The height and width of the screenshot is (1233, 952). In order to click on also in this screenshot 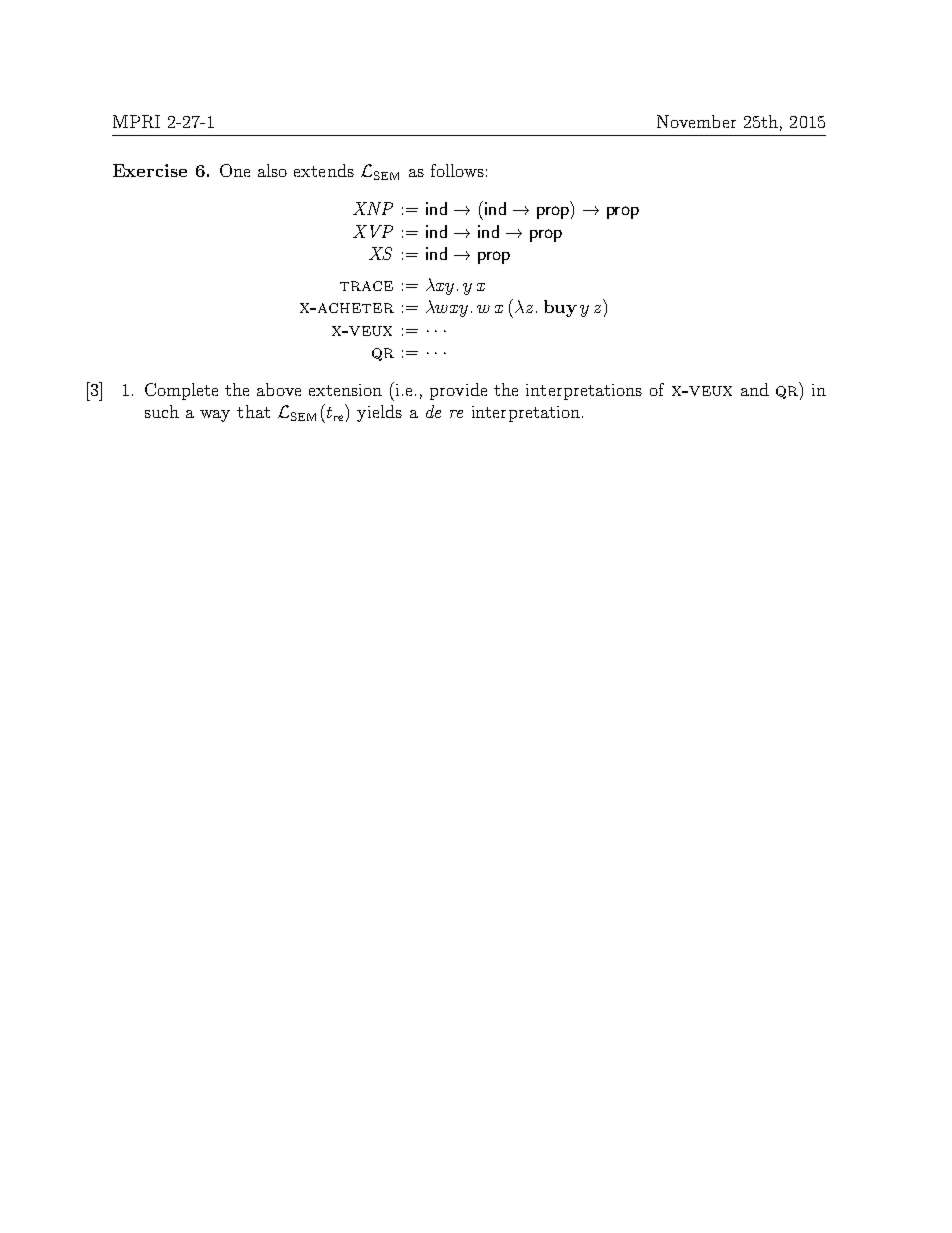, I will do `click(272, 170)`.
